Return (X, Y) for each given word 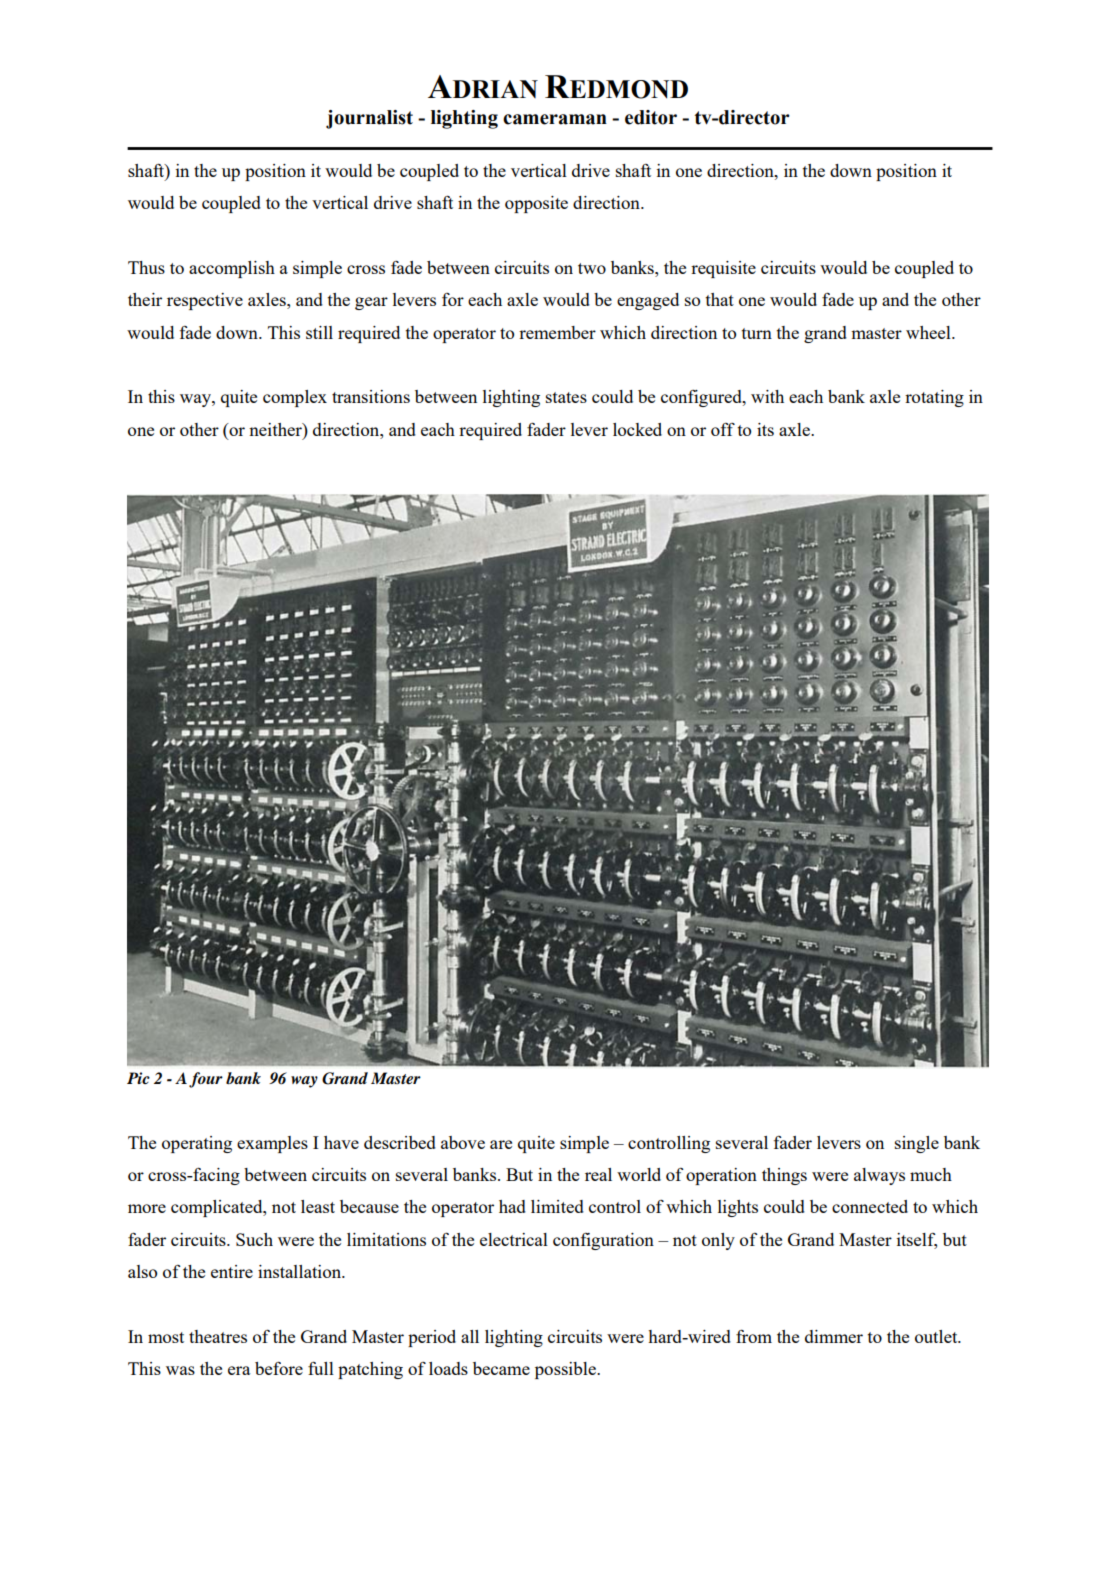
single (917, 1144)
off (723, 429)
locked (637, 429)
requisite (723, 269)
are (501, 1144)
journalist (369, 119)
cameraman (555, 119)
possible (566, 1370)
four (206, 1080)
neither (276, 429)
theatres (218, 1336)
